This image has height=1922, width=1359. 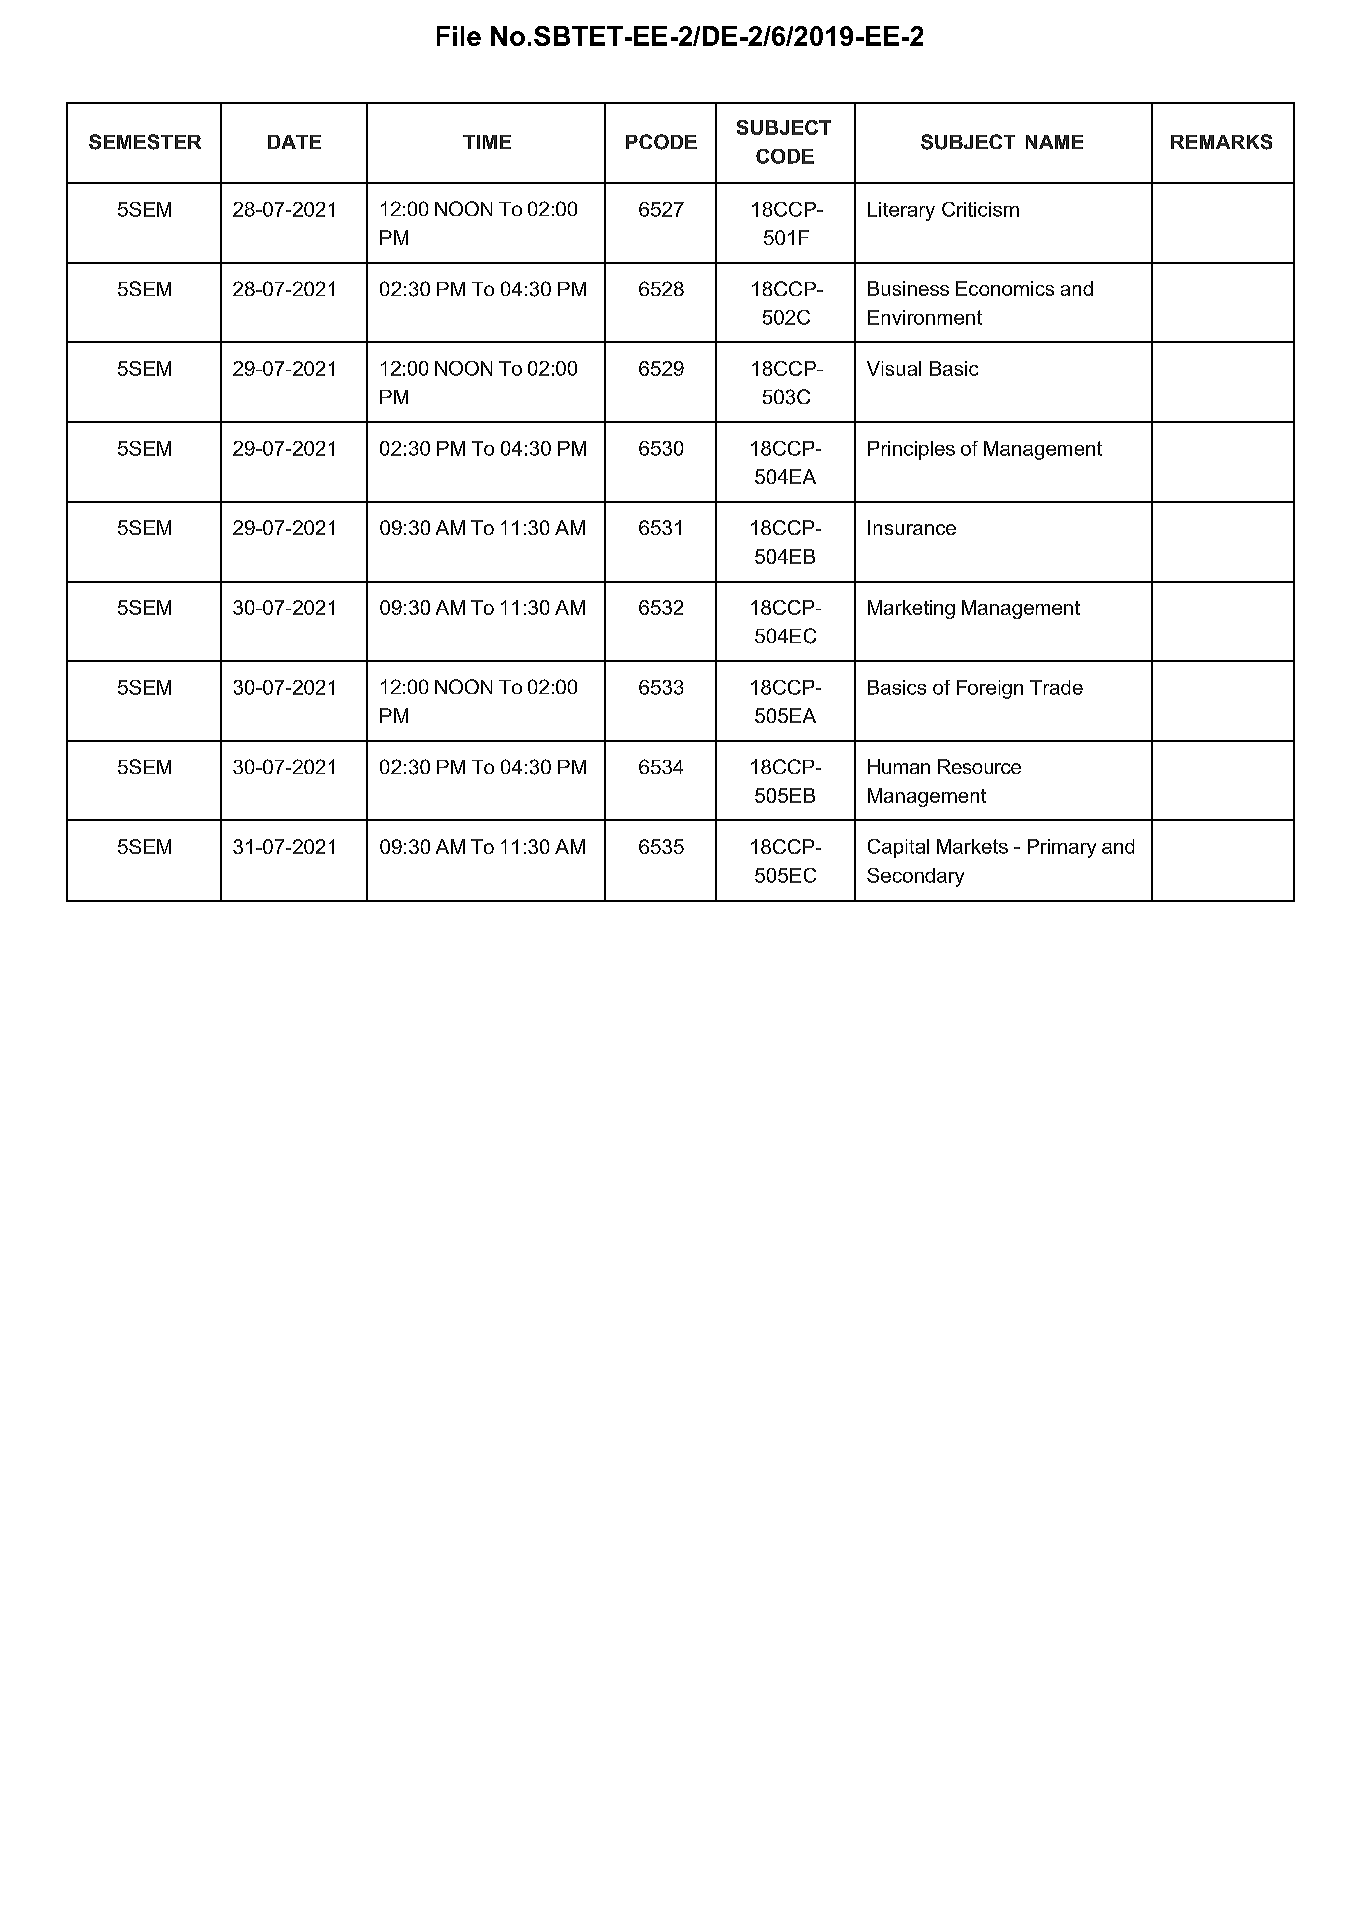 I want to click on Primary, so click(x=1062, y=848).
